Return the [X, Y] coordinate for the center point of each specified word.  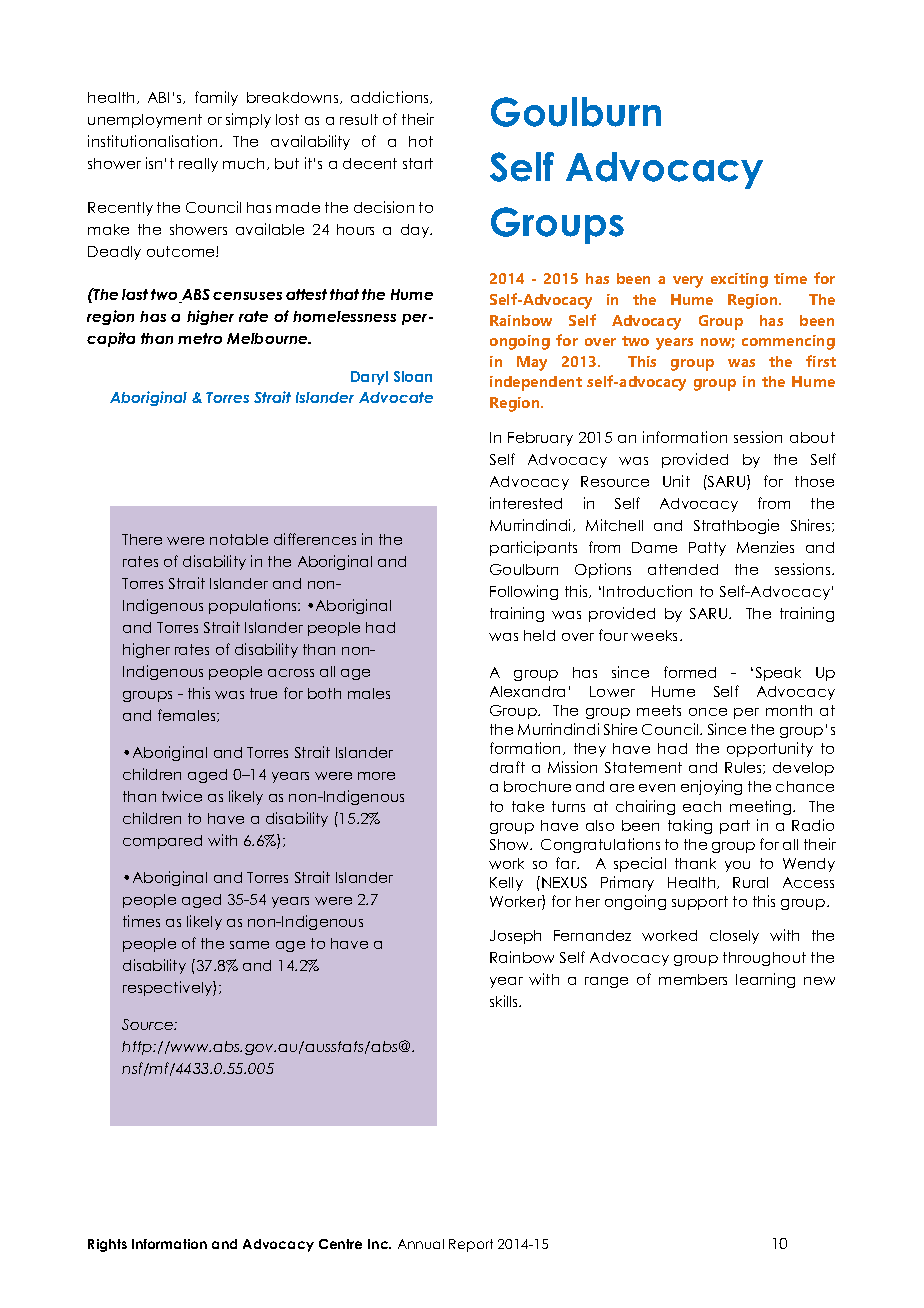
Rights [107, 1245]
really [198, 165]
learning [765, 980]
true [263, 693]
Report [471, 1245]
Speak [778, 674]
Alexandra [527, 691]
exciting [739, 280]
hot [421, 141]
